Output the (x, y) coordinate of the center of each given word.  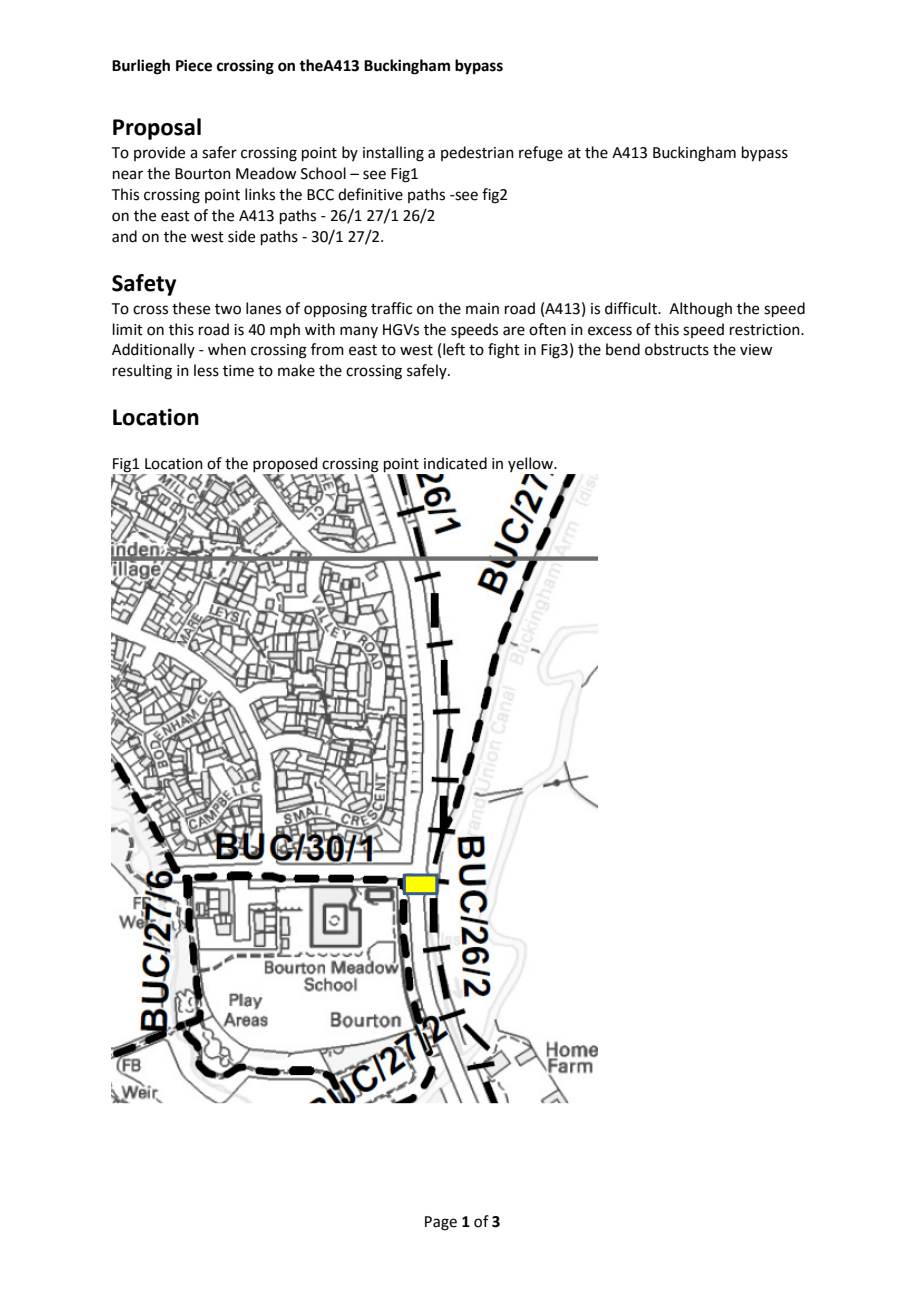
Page (441, 1223)
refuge (541, 154)
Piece (194, 65)
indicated (455, 463)
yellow (532, 466)
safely (428, 371)
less (206, 370)
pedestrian (477, 153)
